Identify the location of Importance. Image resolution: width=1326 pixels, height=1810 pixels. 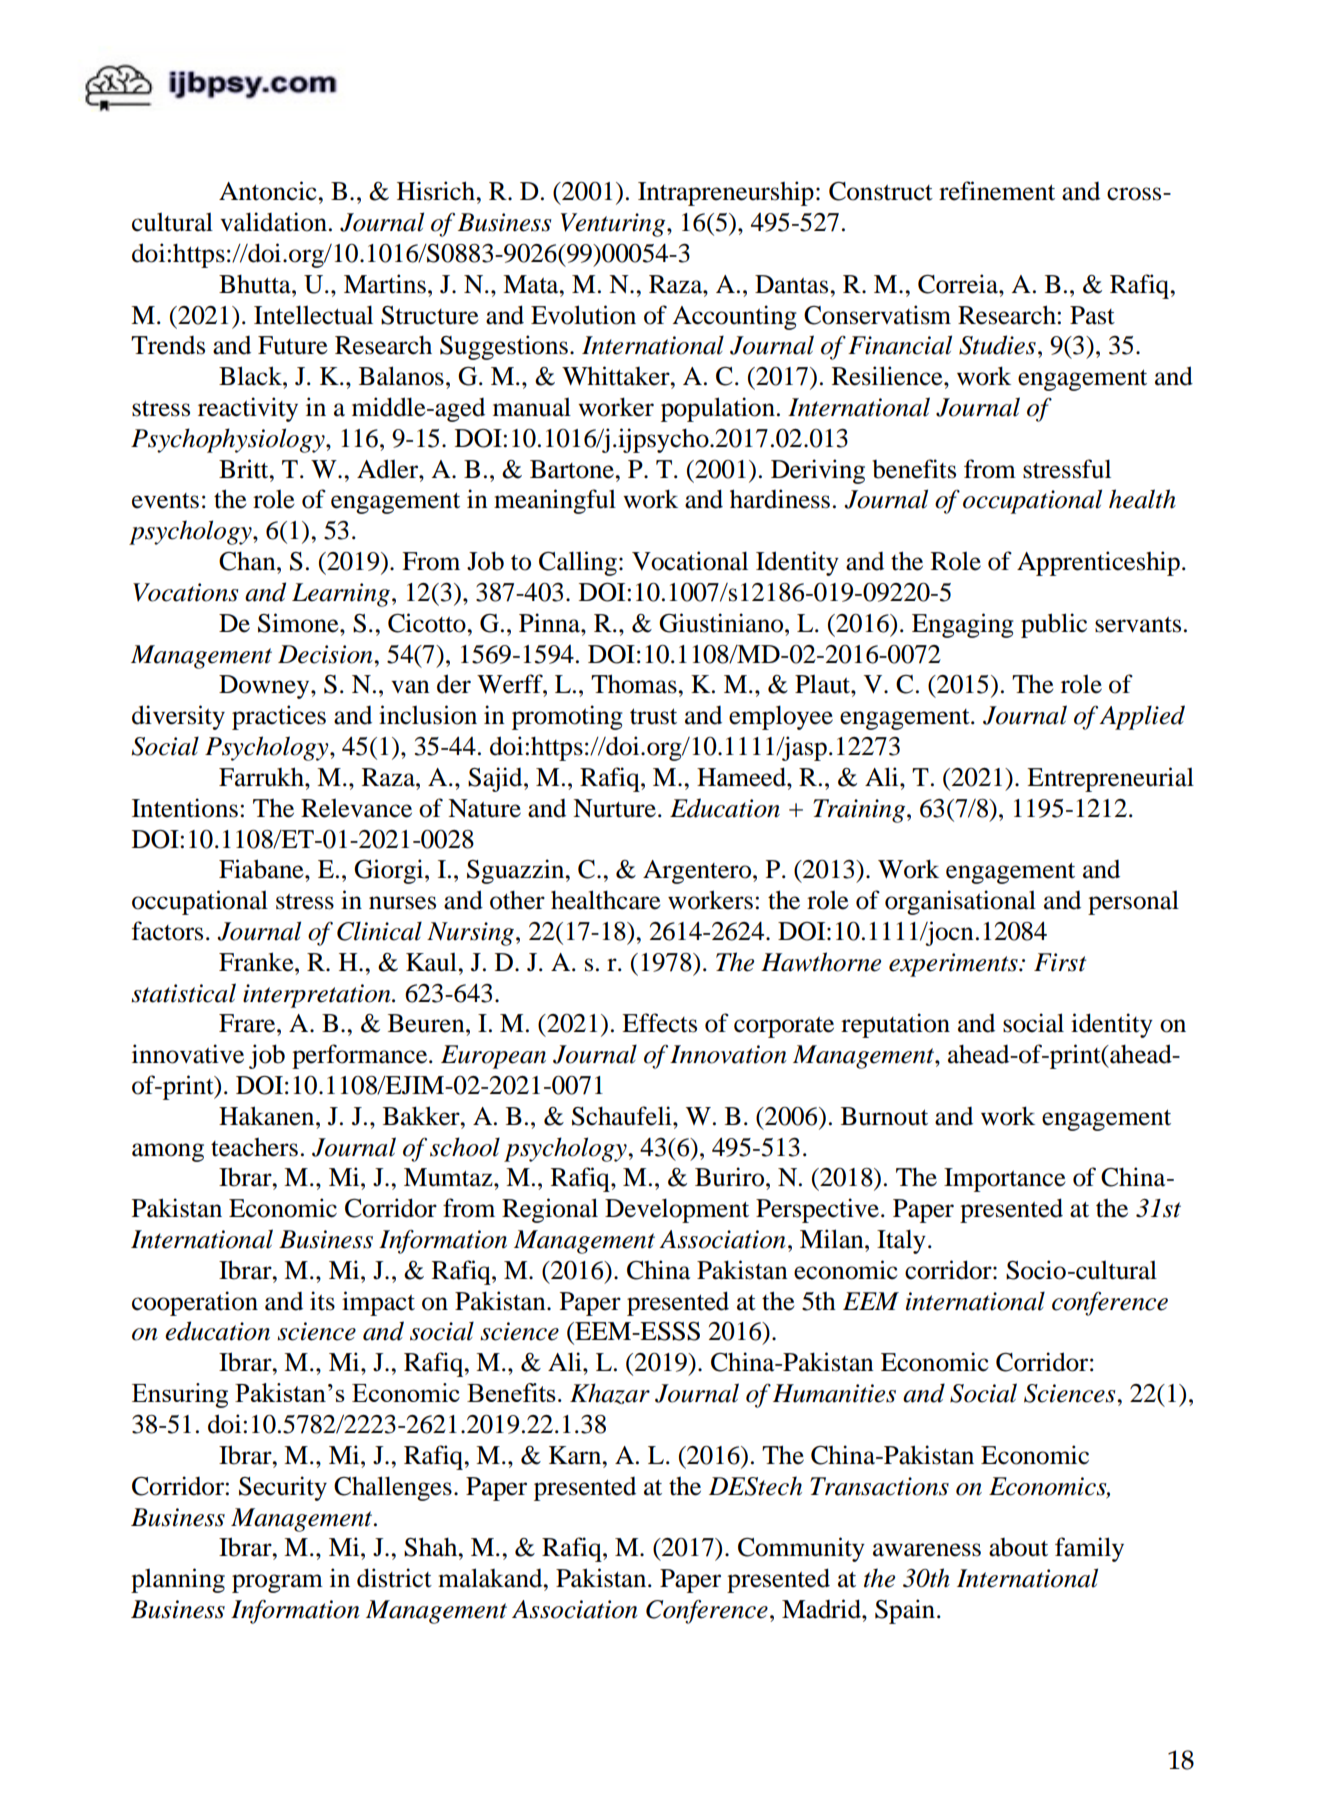
(1005, 1180).
